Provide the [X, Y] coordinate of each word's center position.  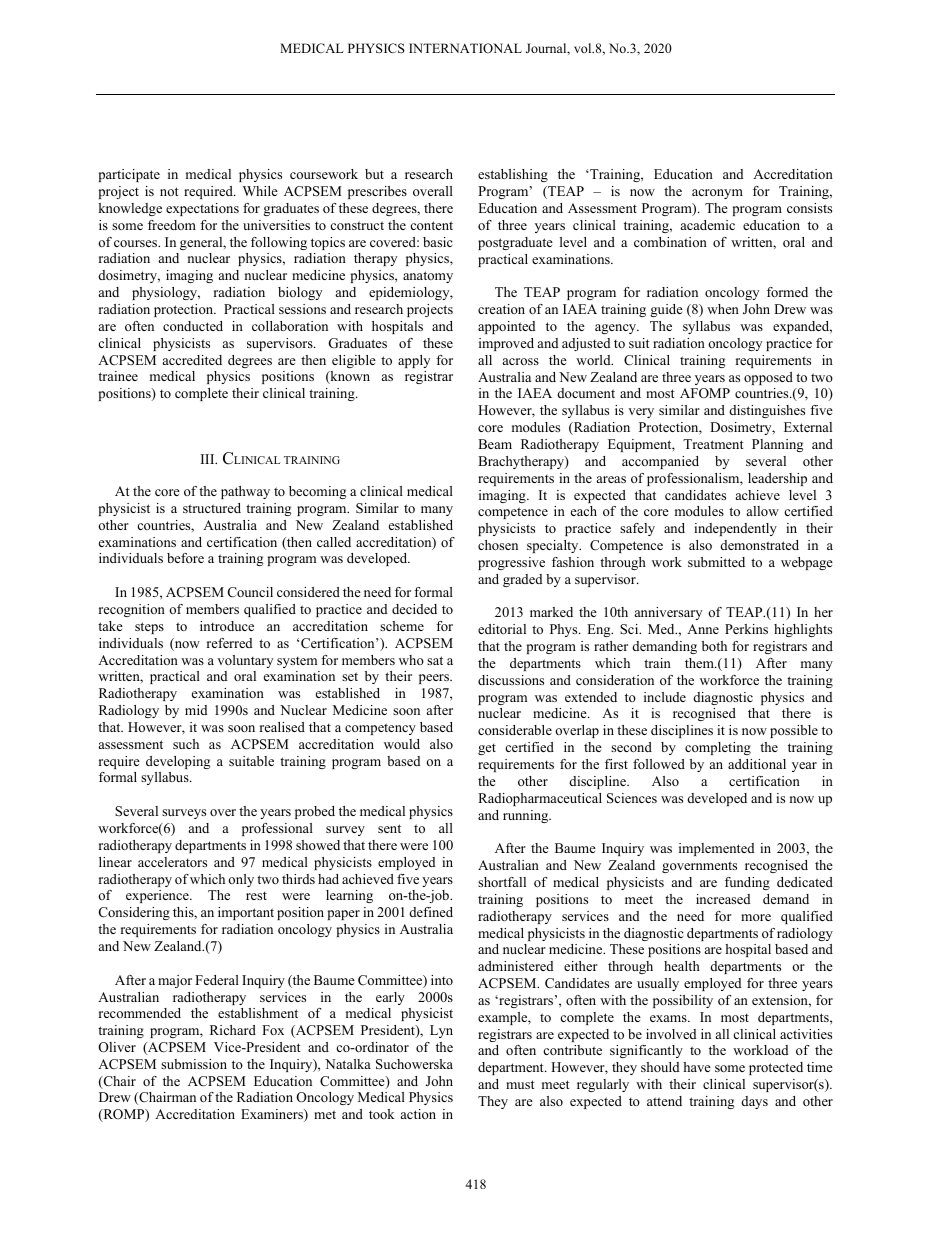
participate [129, 175]
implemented [716, 849]
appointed [506, 327]
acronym [717, 194]
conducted [193, 326]
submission [194, 1064]
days [755, 1102]
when [723, 309]
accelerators [172, 862]
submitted [716, 562]
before [185, 558]
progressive [511, 563]
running [527, 816]
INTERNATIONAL [465, 48]
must [520, 1084]
